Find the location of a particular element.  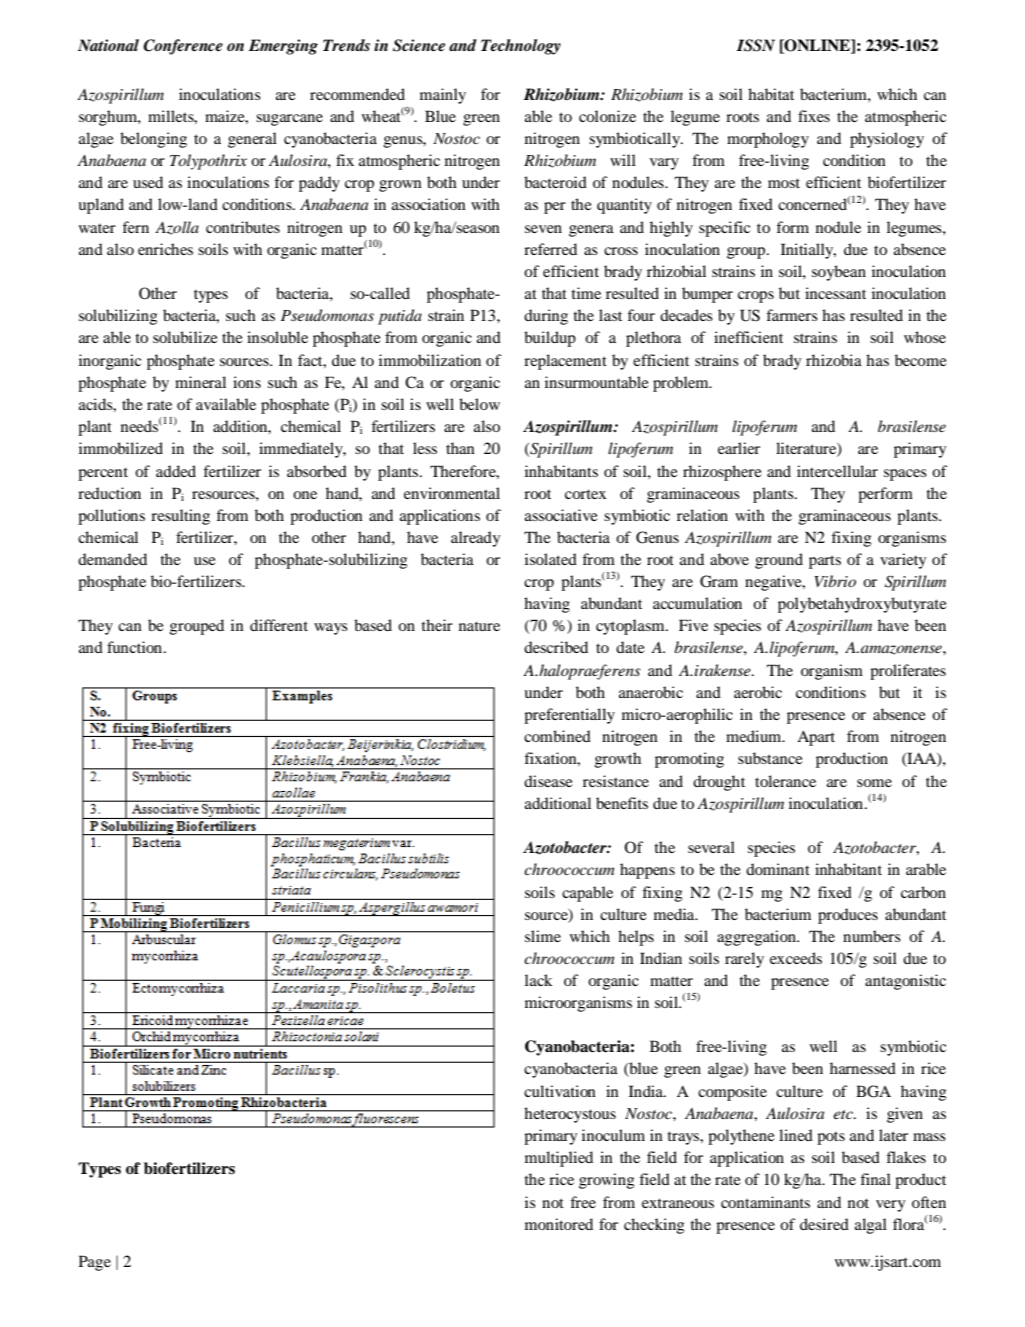

described is located at coordinates (556, 647).
